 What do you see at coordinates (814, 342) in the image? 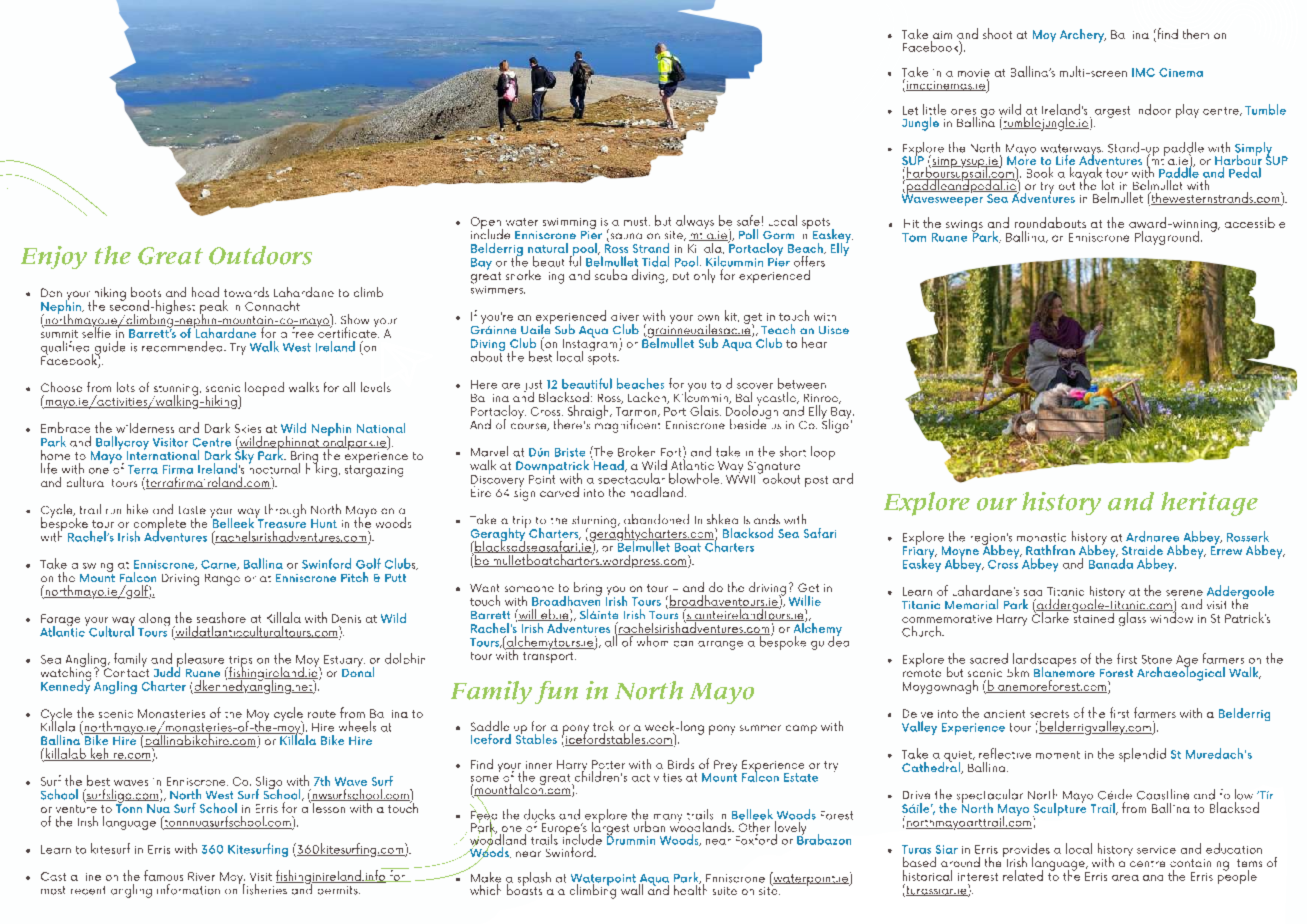
I see `hear` at bounding box center [814, 342].
